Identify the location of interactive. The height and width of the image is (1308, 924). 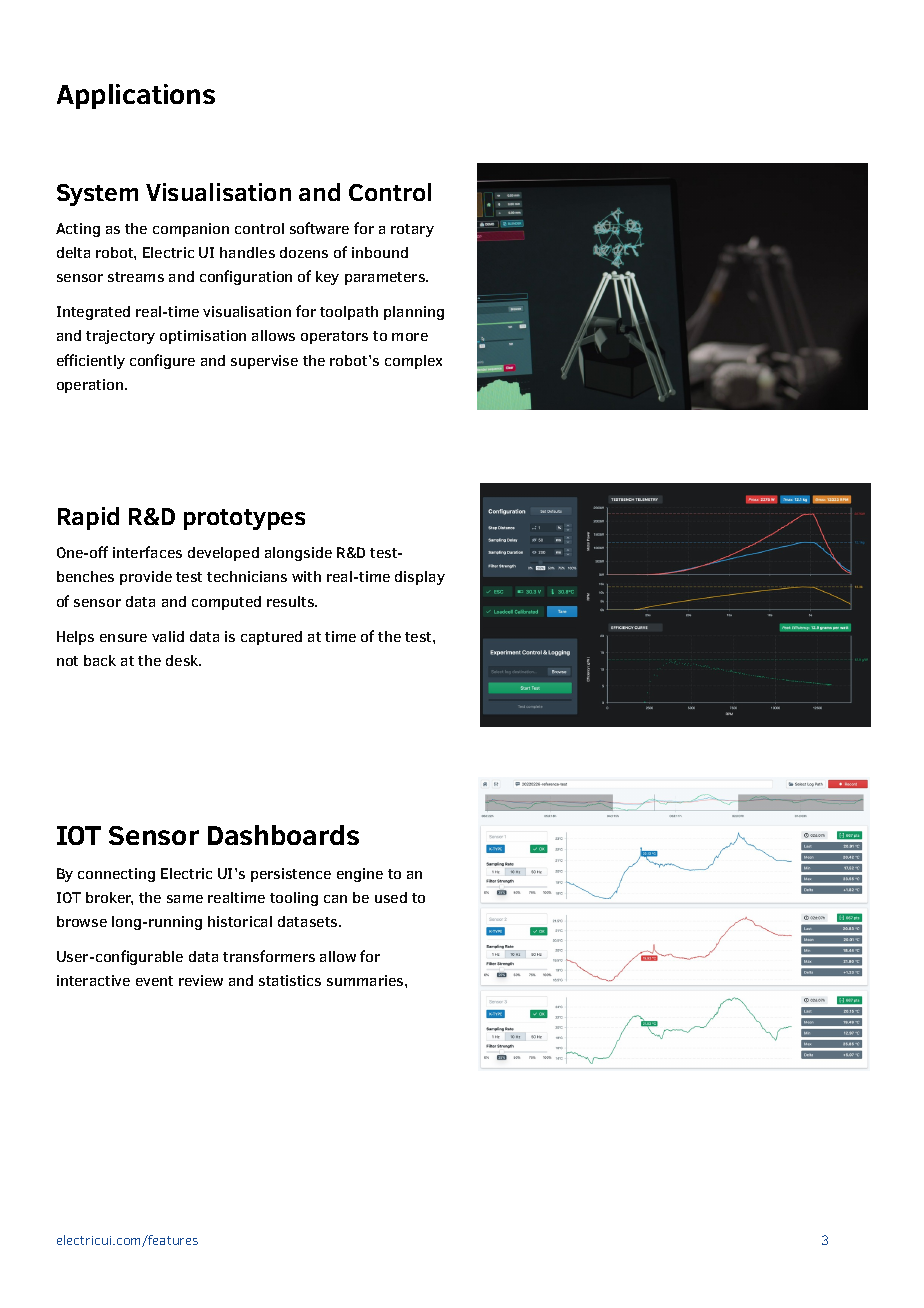
(93, 980).
